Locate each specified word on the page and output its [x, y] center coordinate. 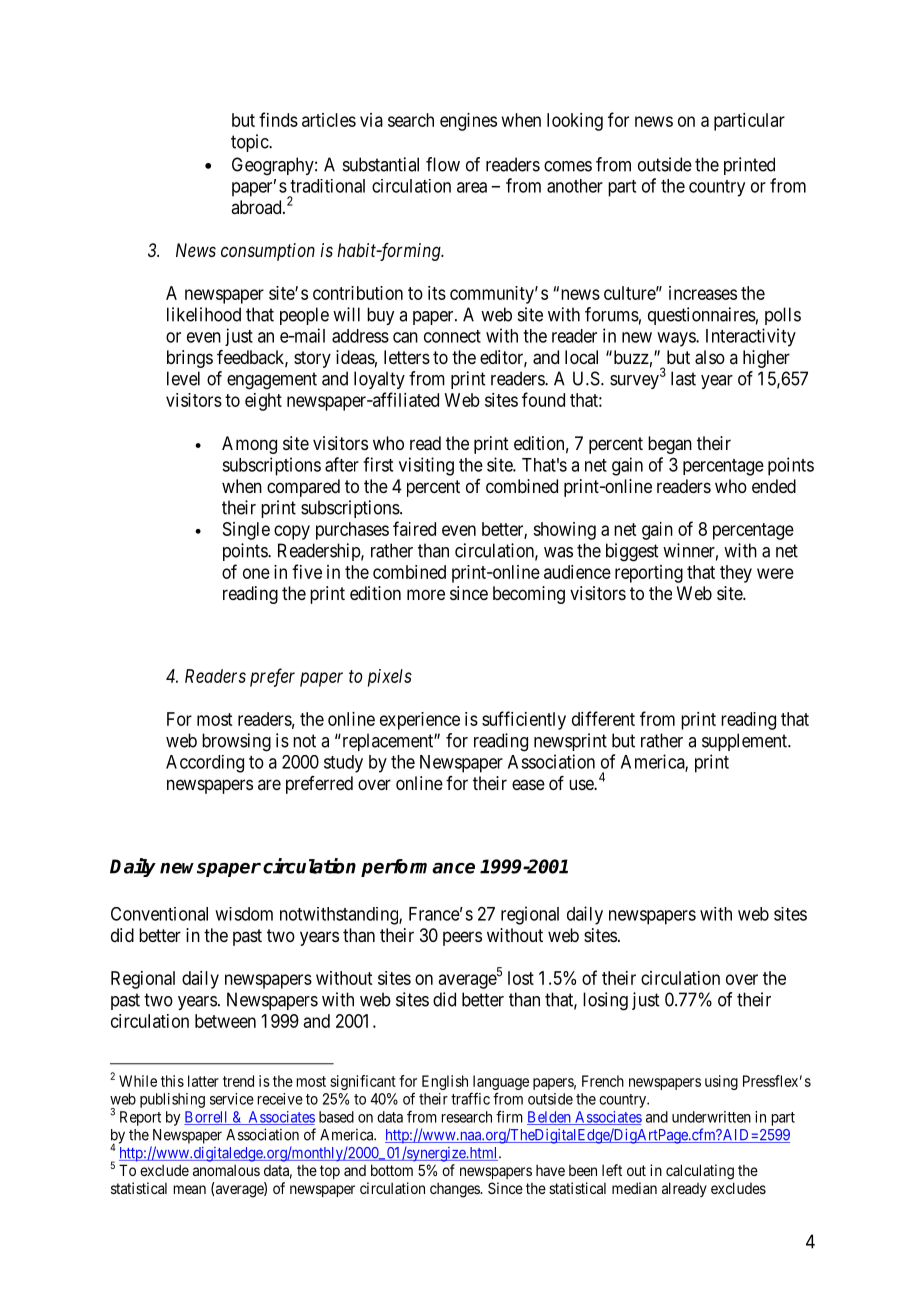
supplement [745, 742]
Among [249, 445]
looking [575, 122]
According [205, 764]
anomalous [226, 1170]
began [670, 445]
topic [250, 143]
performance [418, 868]
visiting [426, 466]
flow [443, 164]
